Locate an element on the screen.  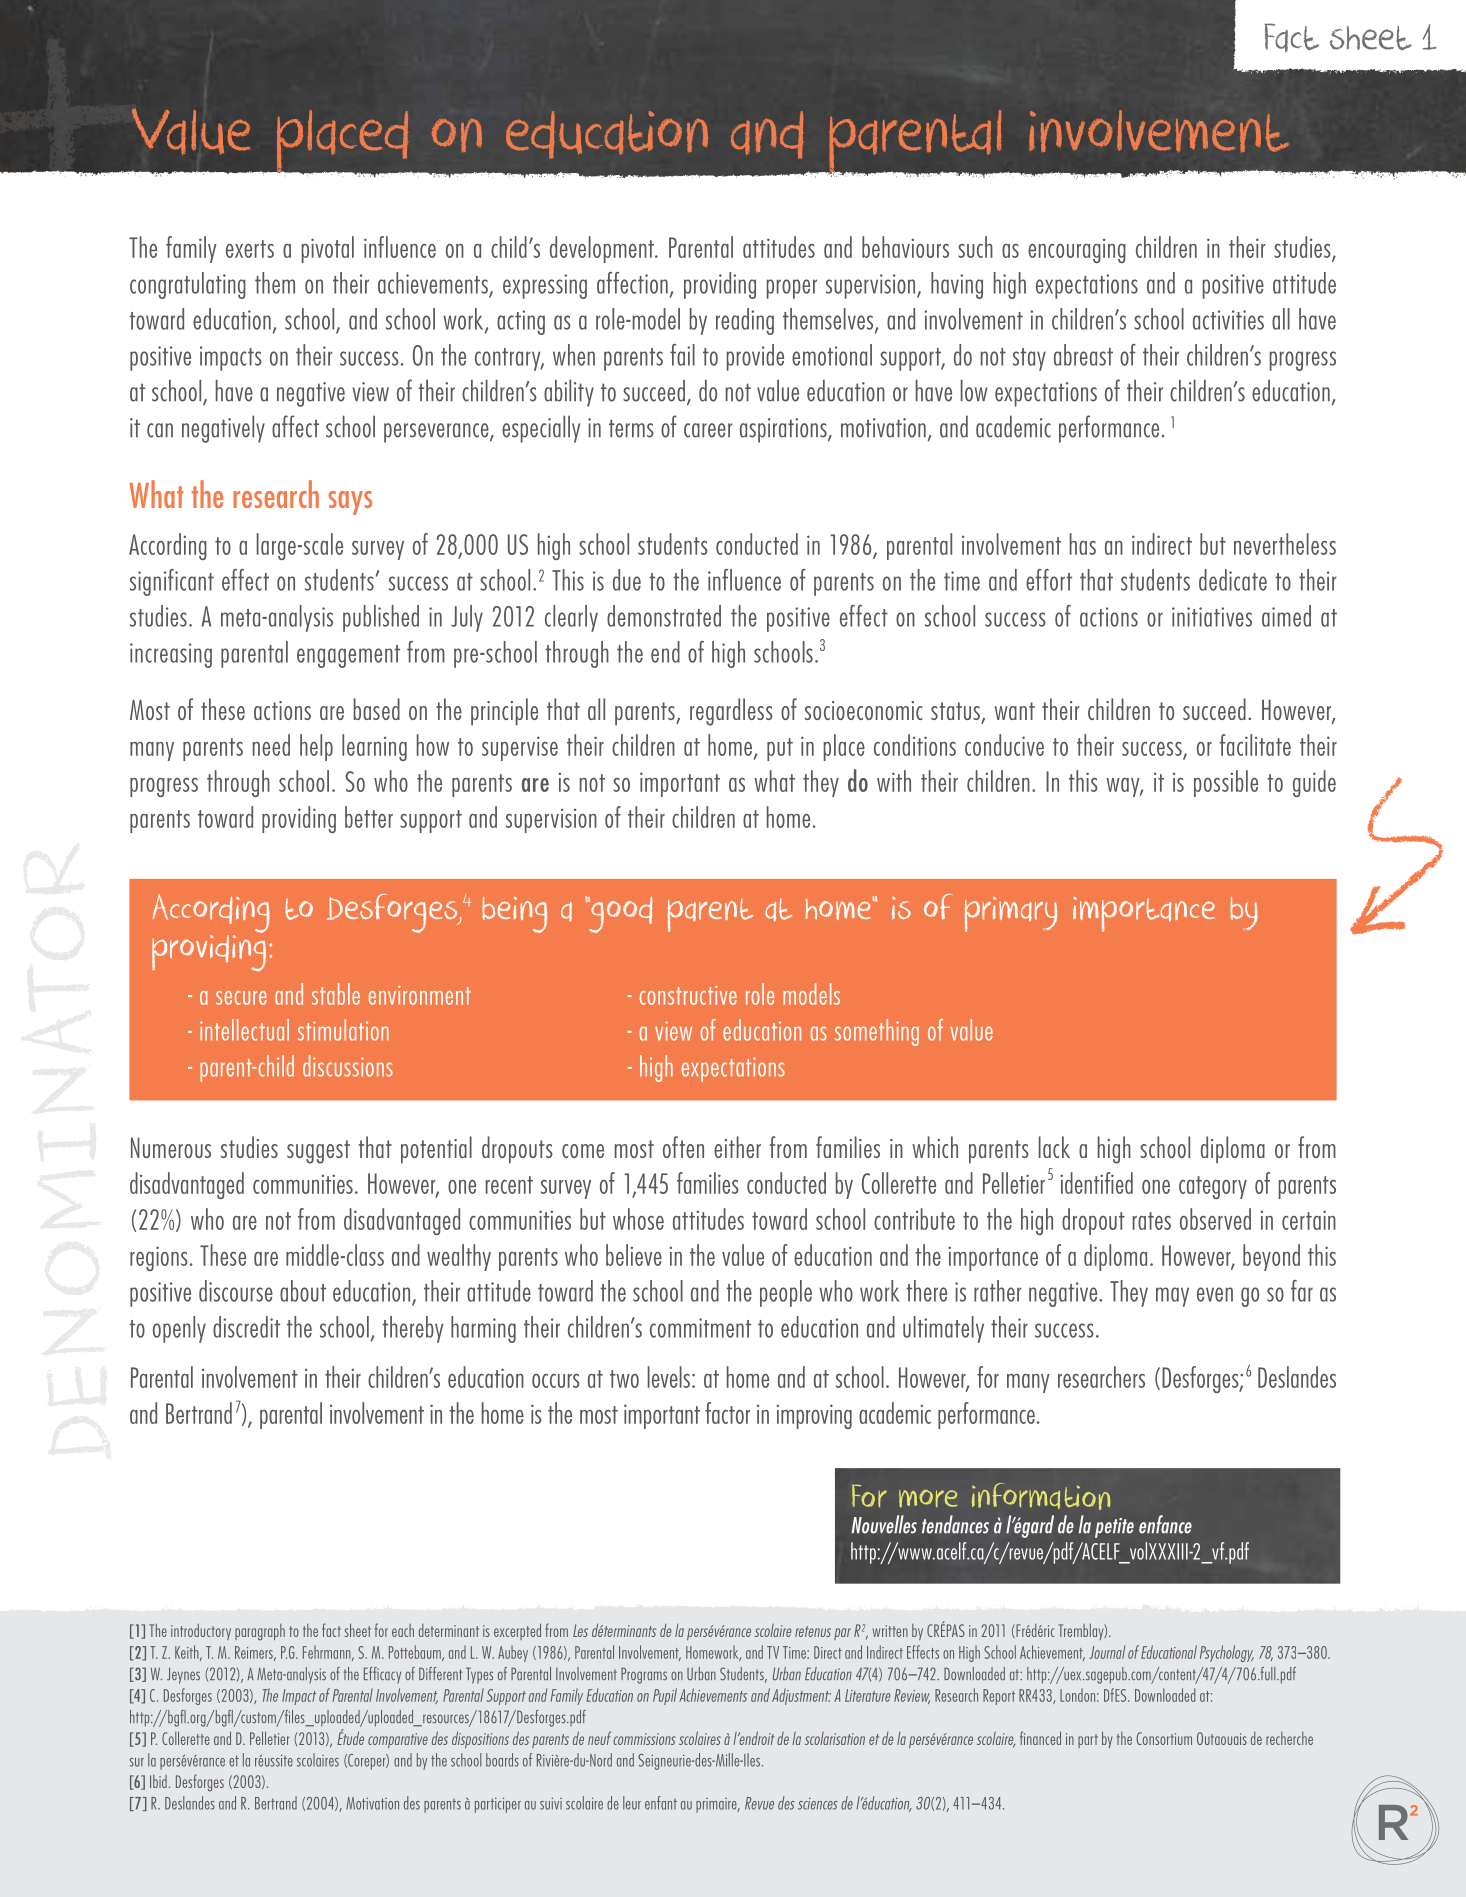
Consortium is located at coordinates (1164, 1738).
